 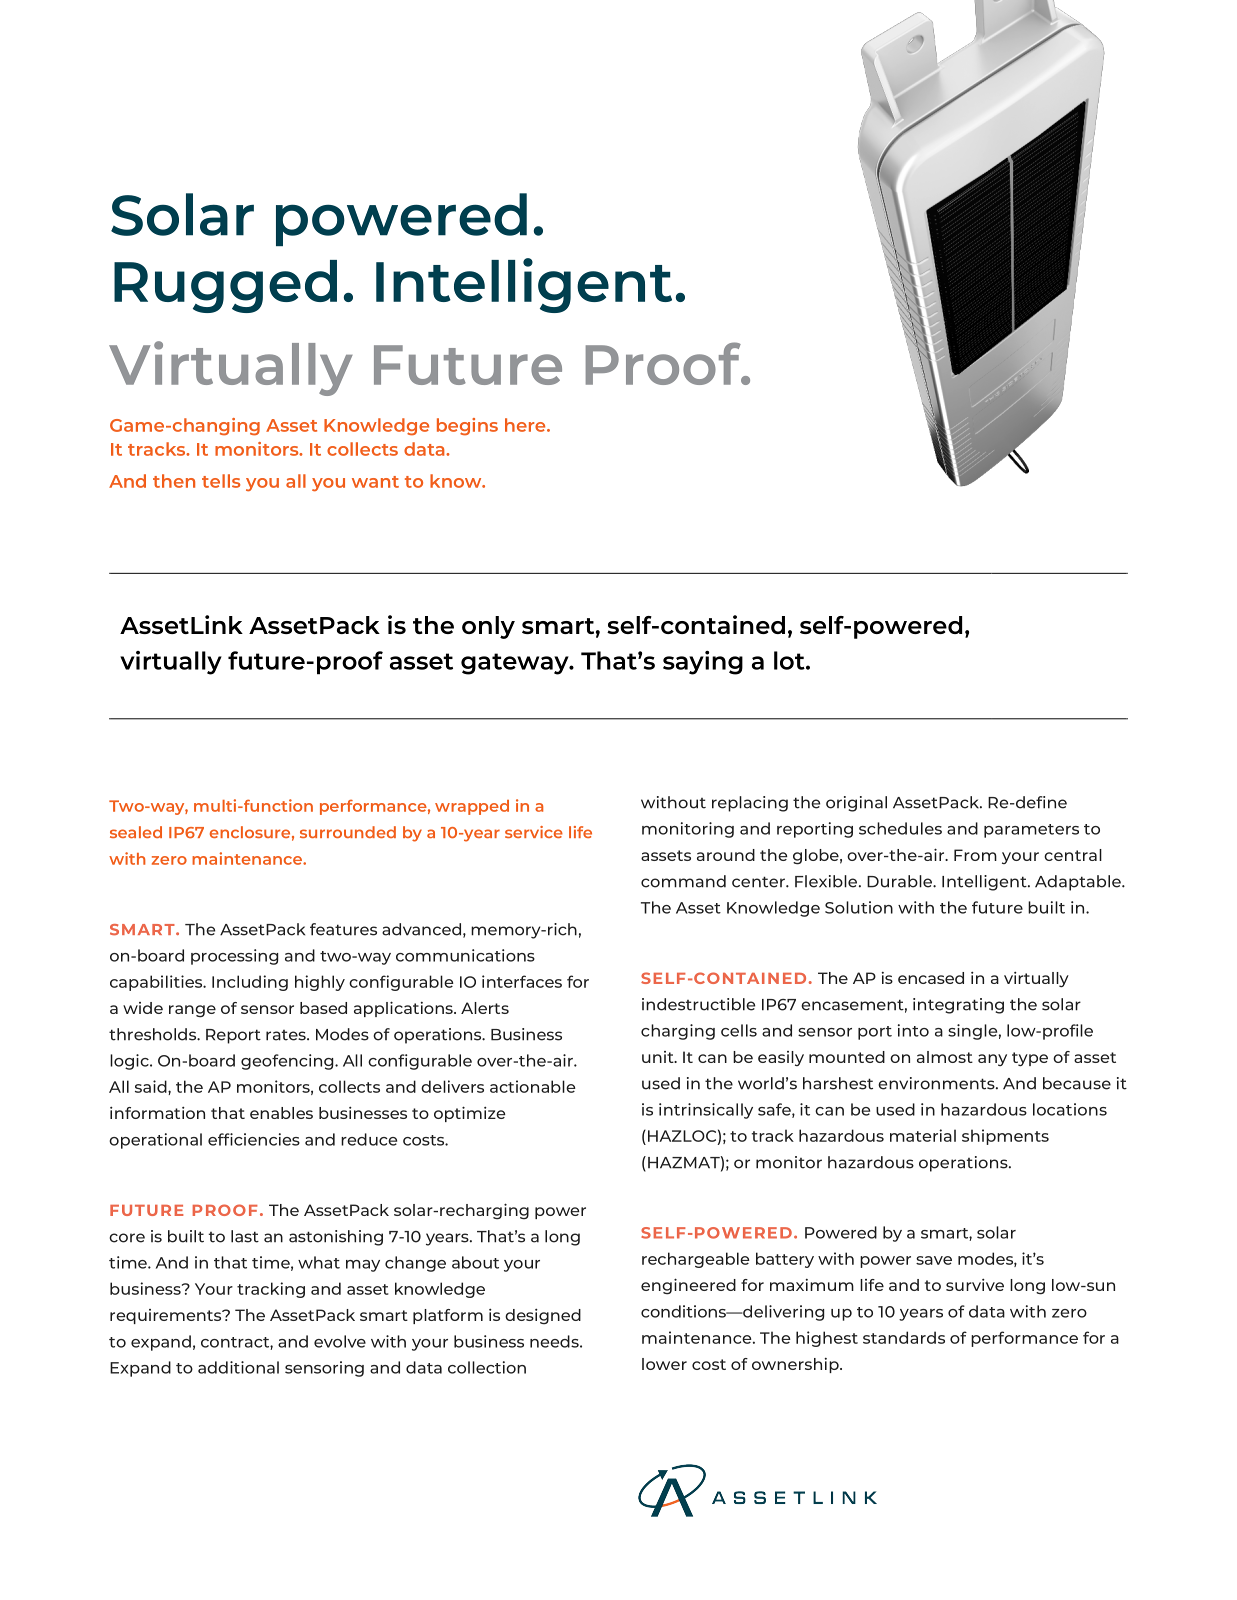 I want to click on Rugged, so click(x=225, y=286).
